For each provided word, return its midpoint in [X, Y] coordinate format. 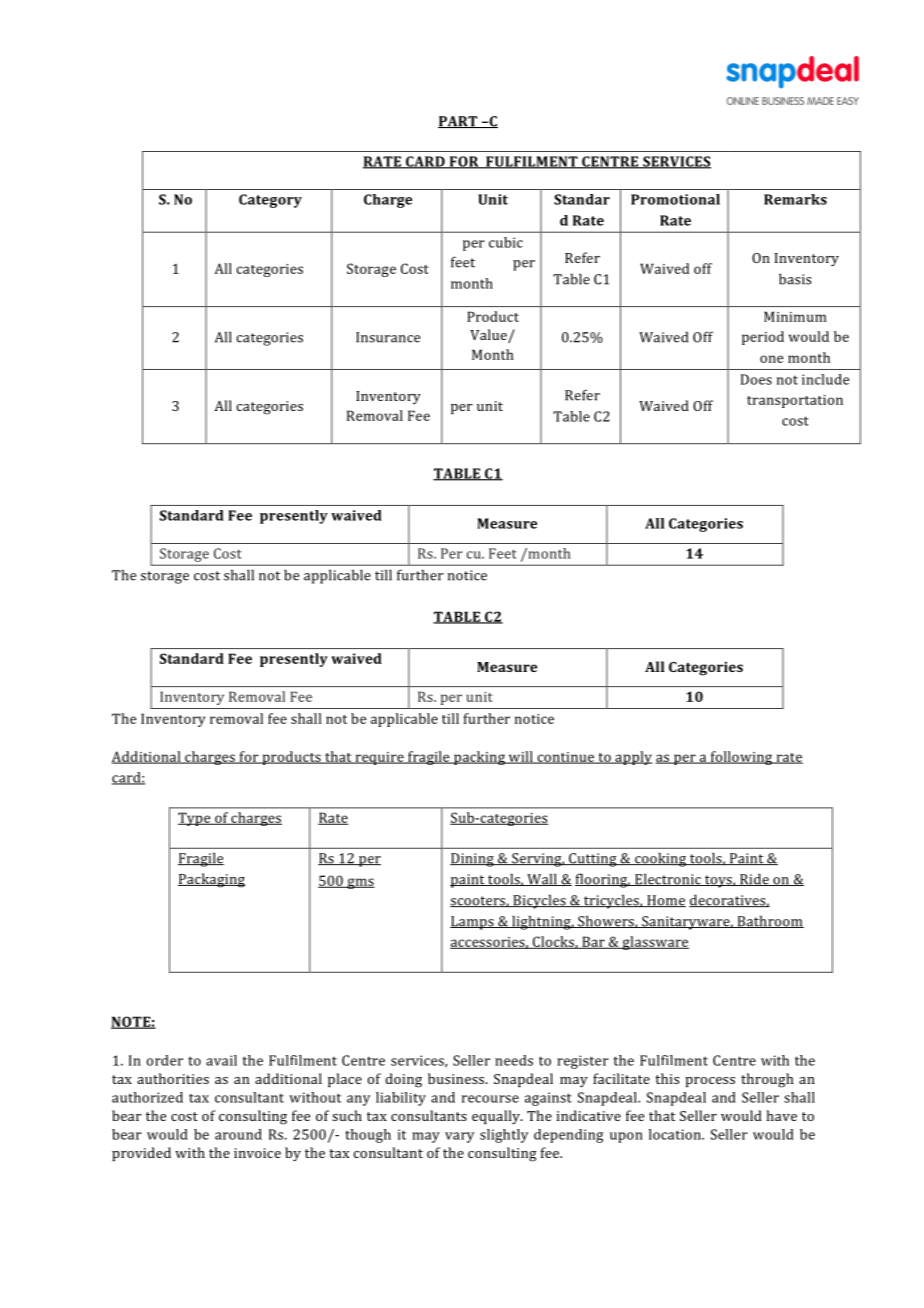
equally [497, 1117]
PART [459, 122]
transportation [795, 401]
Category [270, 201]
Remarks [795, 199]
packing [479, 758]
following [741, 758]
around [238, 1134]
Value [488, 334]
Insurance [388, 337]
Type [195, 819]
